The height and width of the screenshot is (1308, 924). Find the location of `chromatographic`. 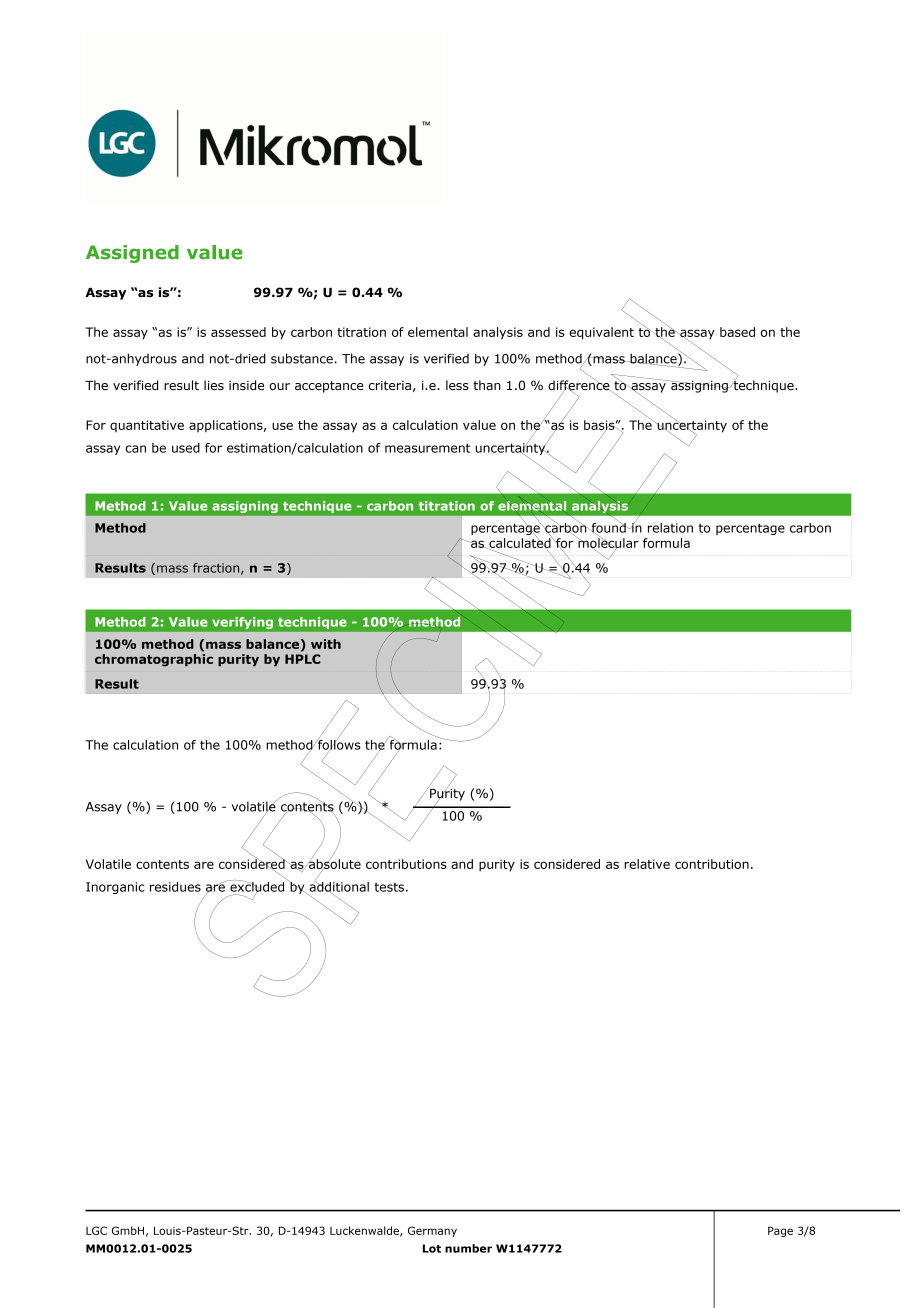

chromatographic is located at coordinates (154, 660).
